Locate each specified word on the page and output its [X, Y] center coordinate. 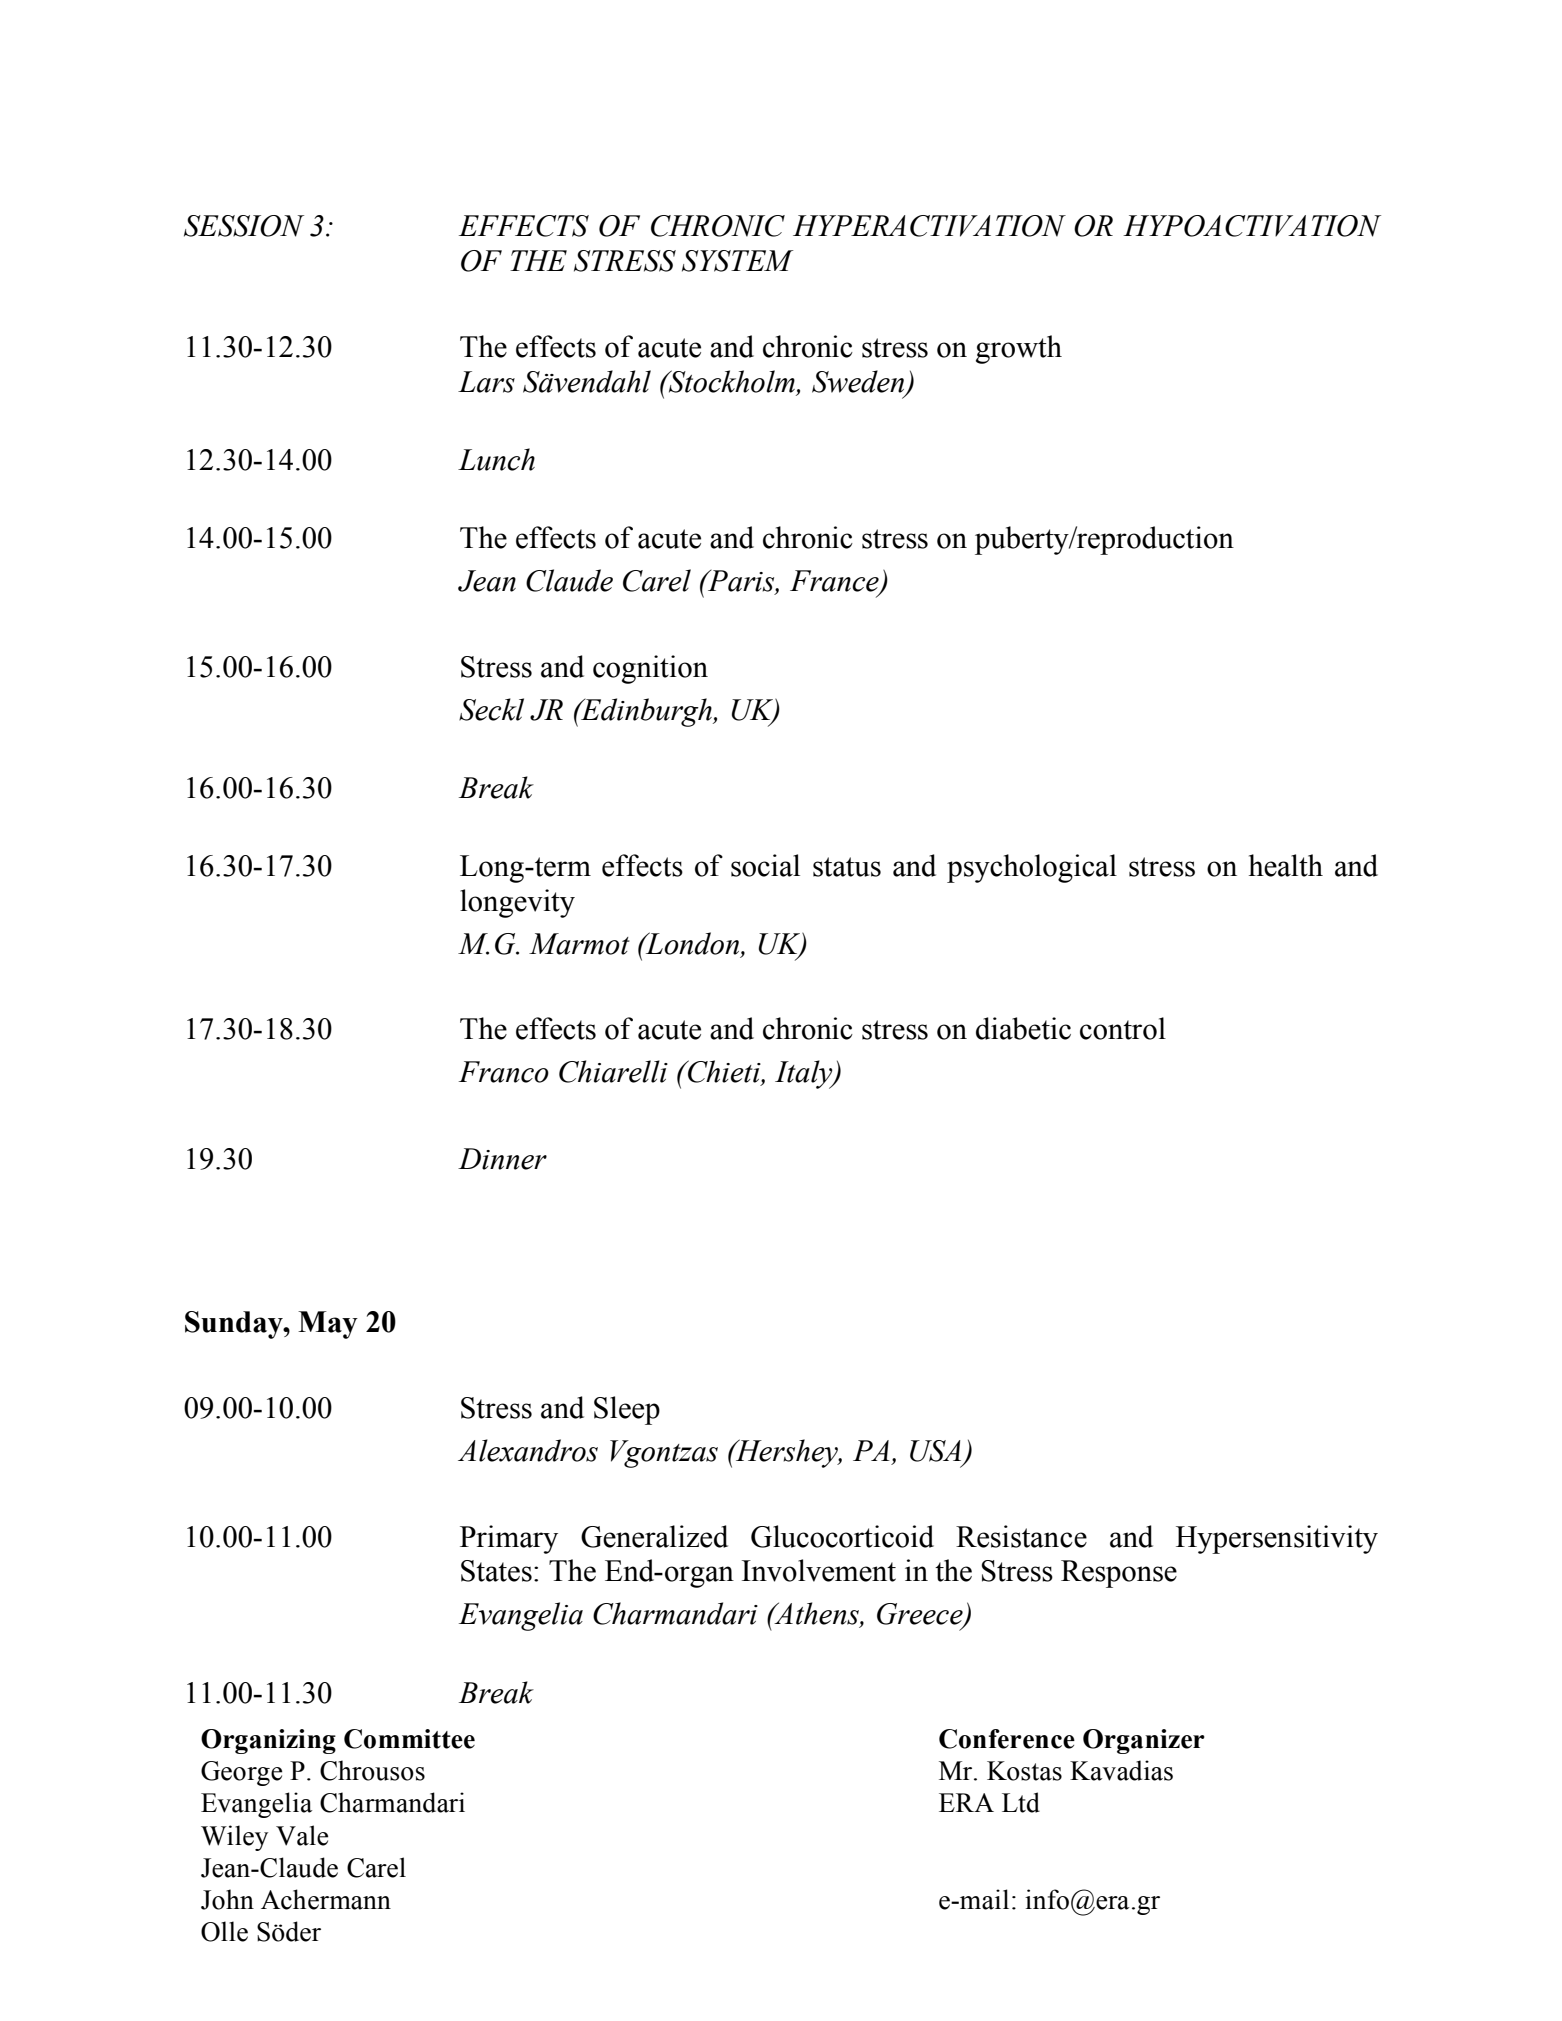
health [1286, 865]
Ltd [1021, 1802]
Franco [504, 1072]
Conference [1007, 1739]
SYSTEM [737, 261]
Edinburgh [646, 712]
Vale [302, 1835]
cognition [650, 669]
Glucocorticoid [842, 1536]
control [1123, 1028]
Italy [805, 1074]
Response [1119, 1574]
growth [1019, 349]
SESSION [244, 226]
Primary [509, 1539]
